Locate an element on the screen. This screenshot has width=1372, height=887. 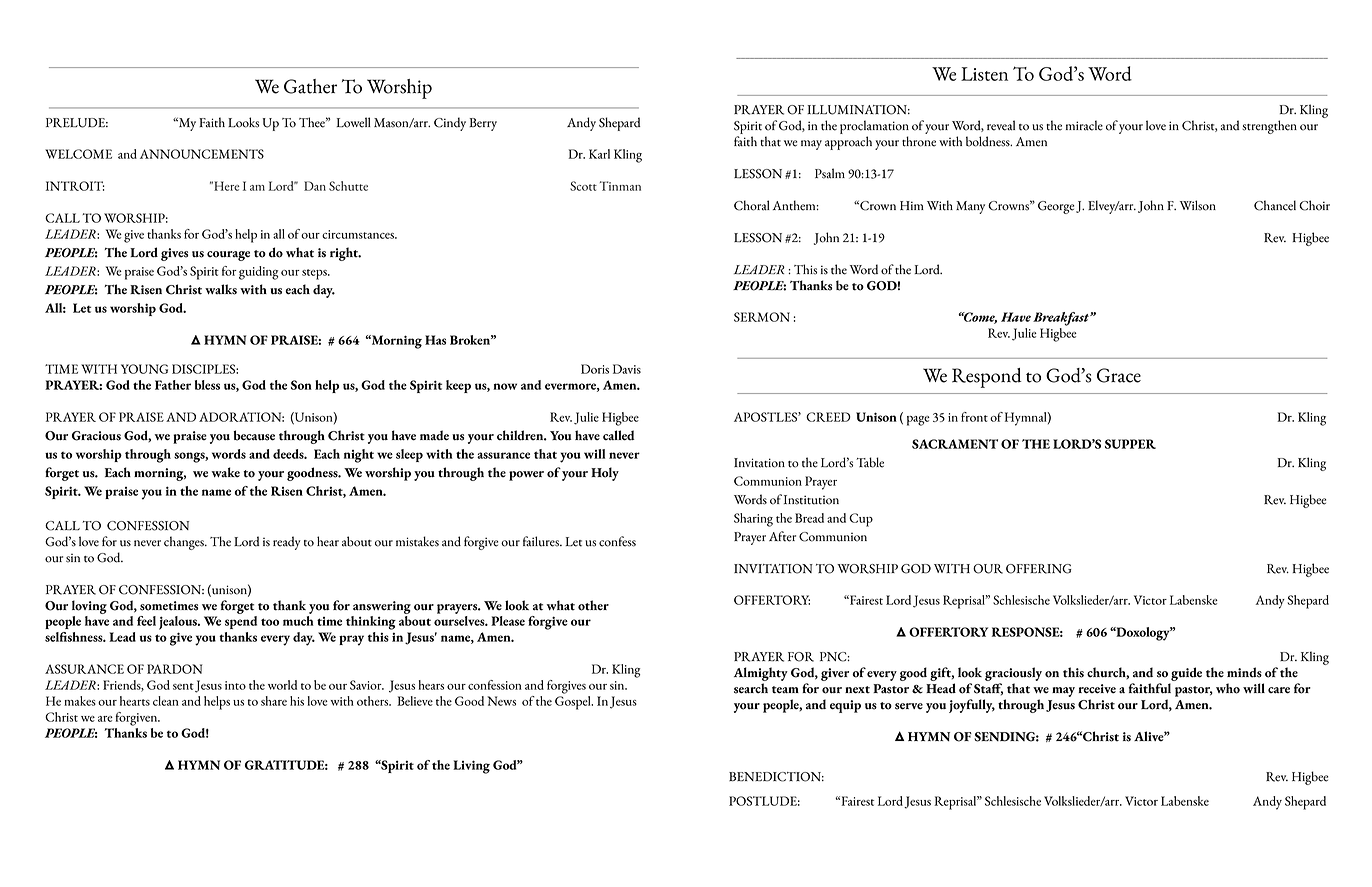
proclamation is located at coordinates (874, 127).
